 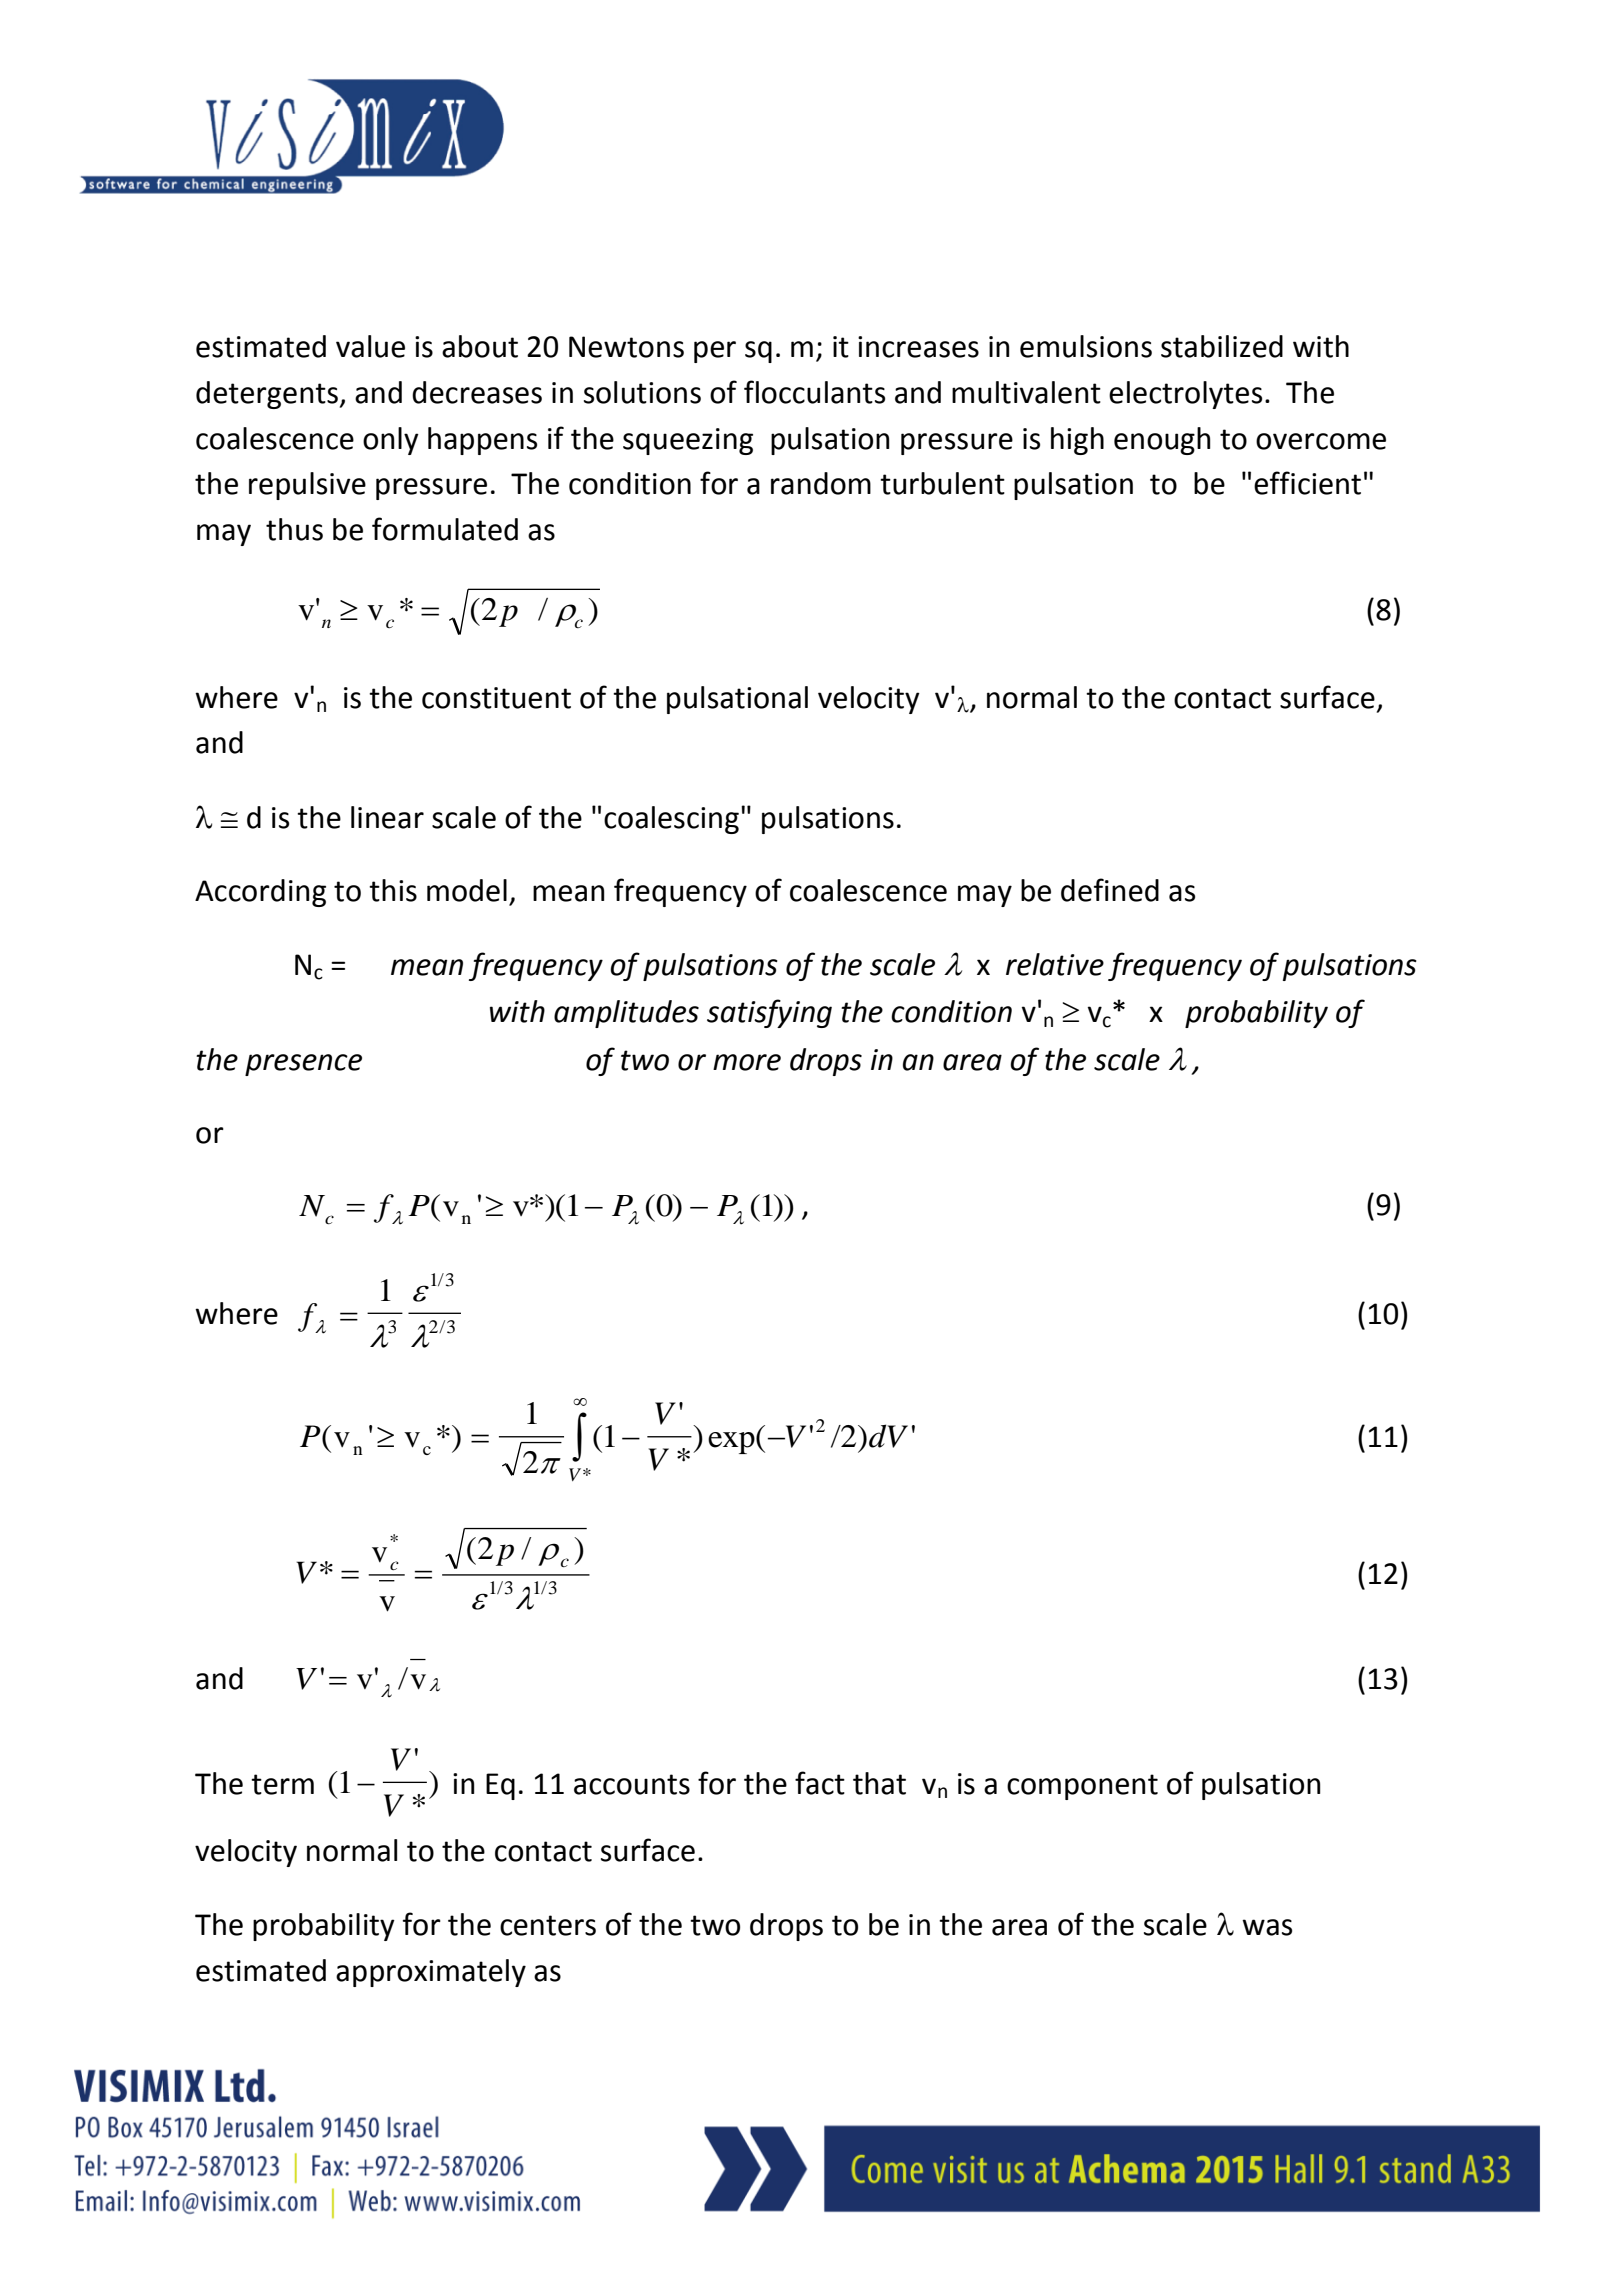 I want to click on only, so click(x=391, y=441).
